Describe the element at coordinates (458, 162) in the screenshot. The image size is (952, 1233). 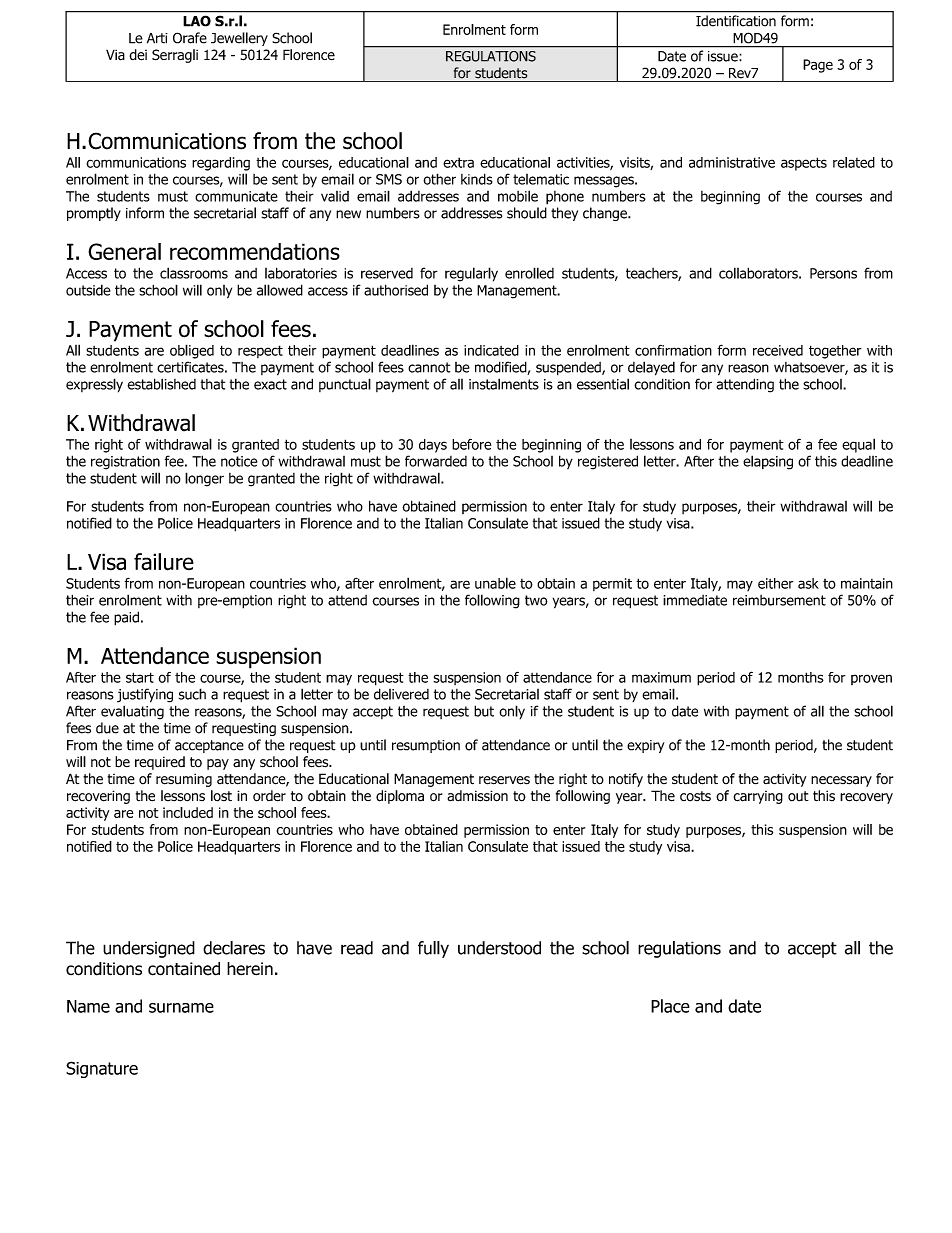
I see `extra` at that location.
